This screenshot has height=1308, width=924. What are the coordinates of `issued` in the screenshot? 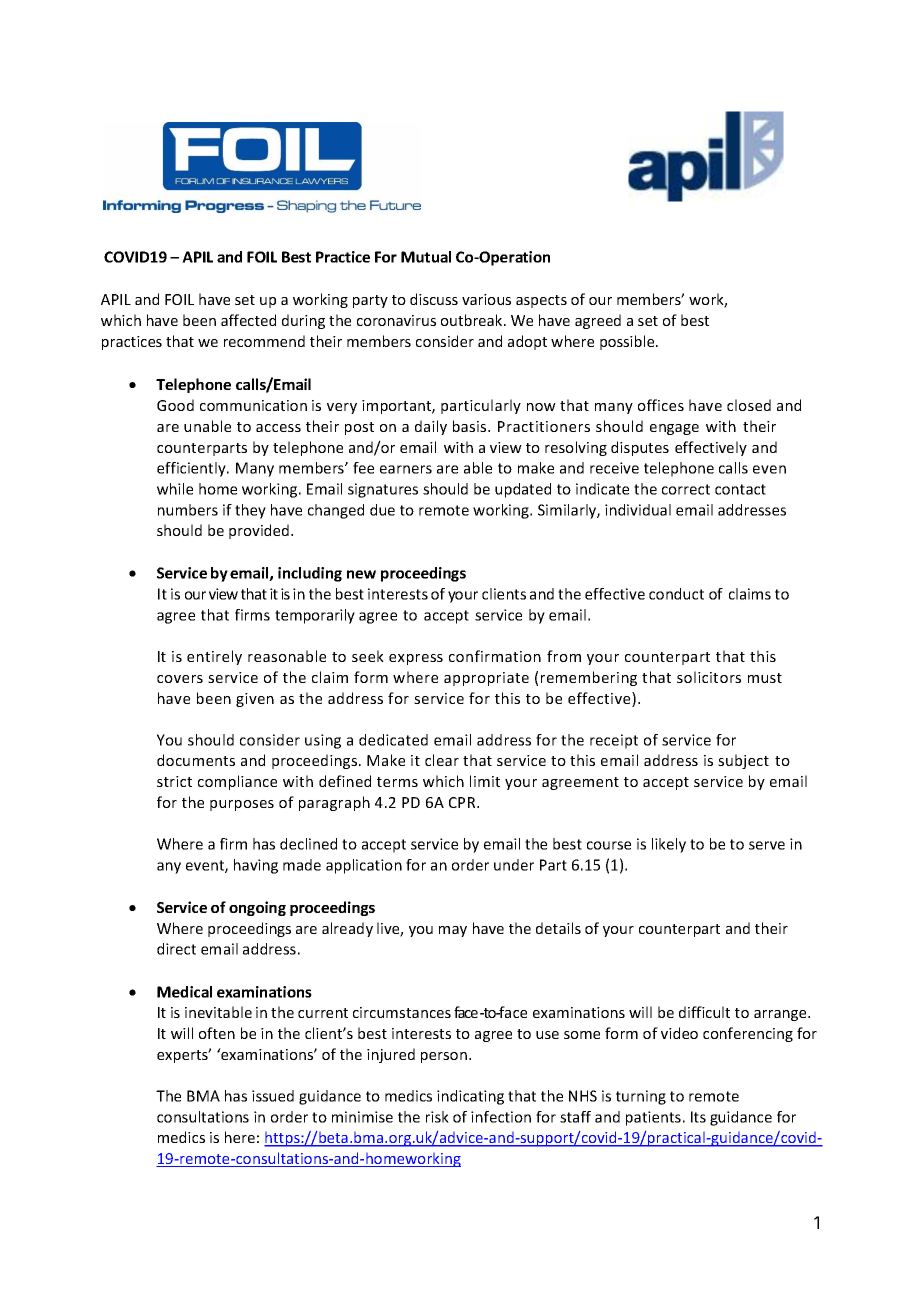 It's located at (273, 1096).
